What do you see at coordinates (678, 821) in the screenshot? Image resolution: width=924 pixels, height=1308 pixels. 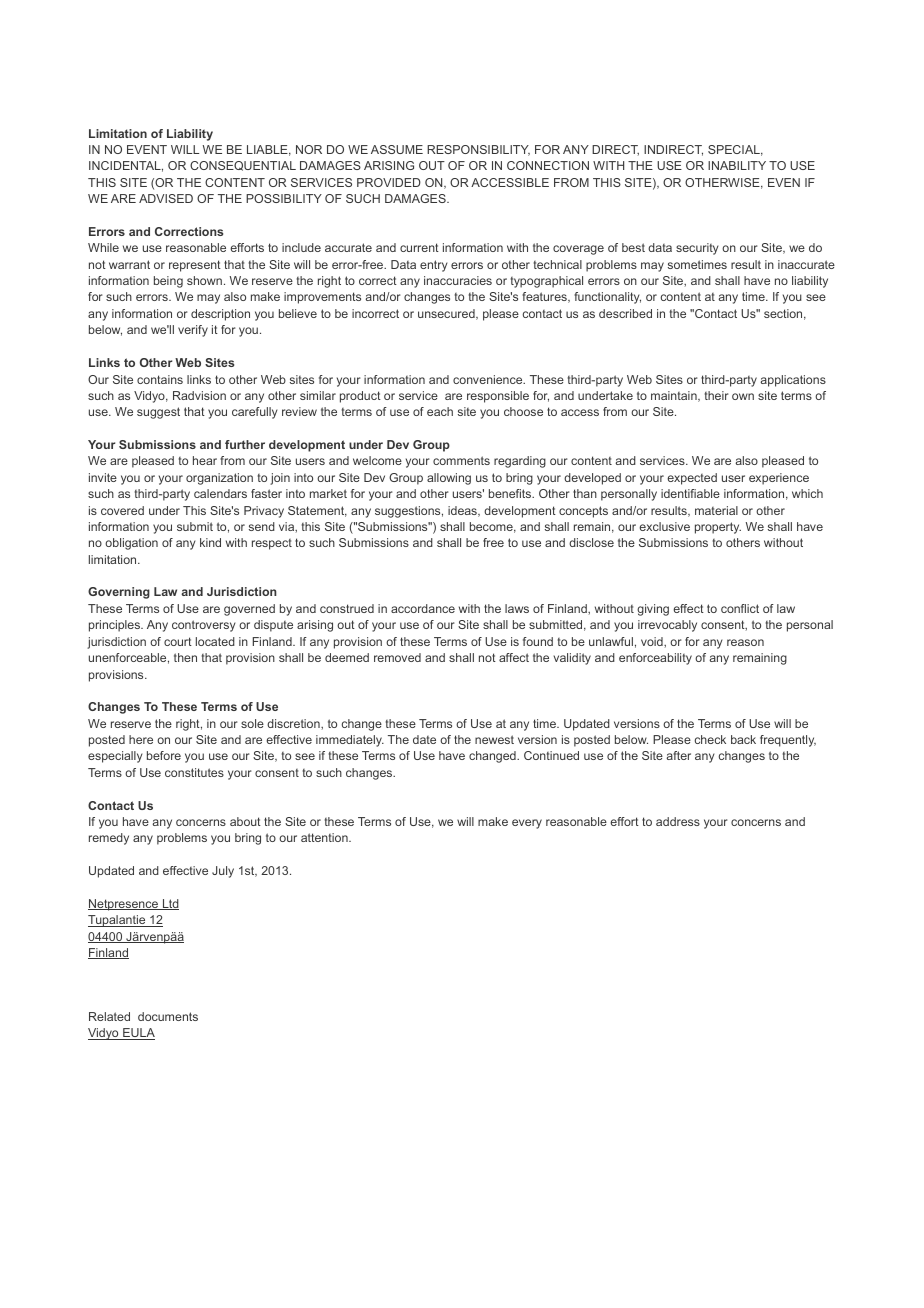 I see `address` at bounding box center [678, 821].
